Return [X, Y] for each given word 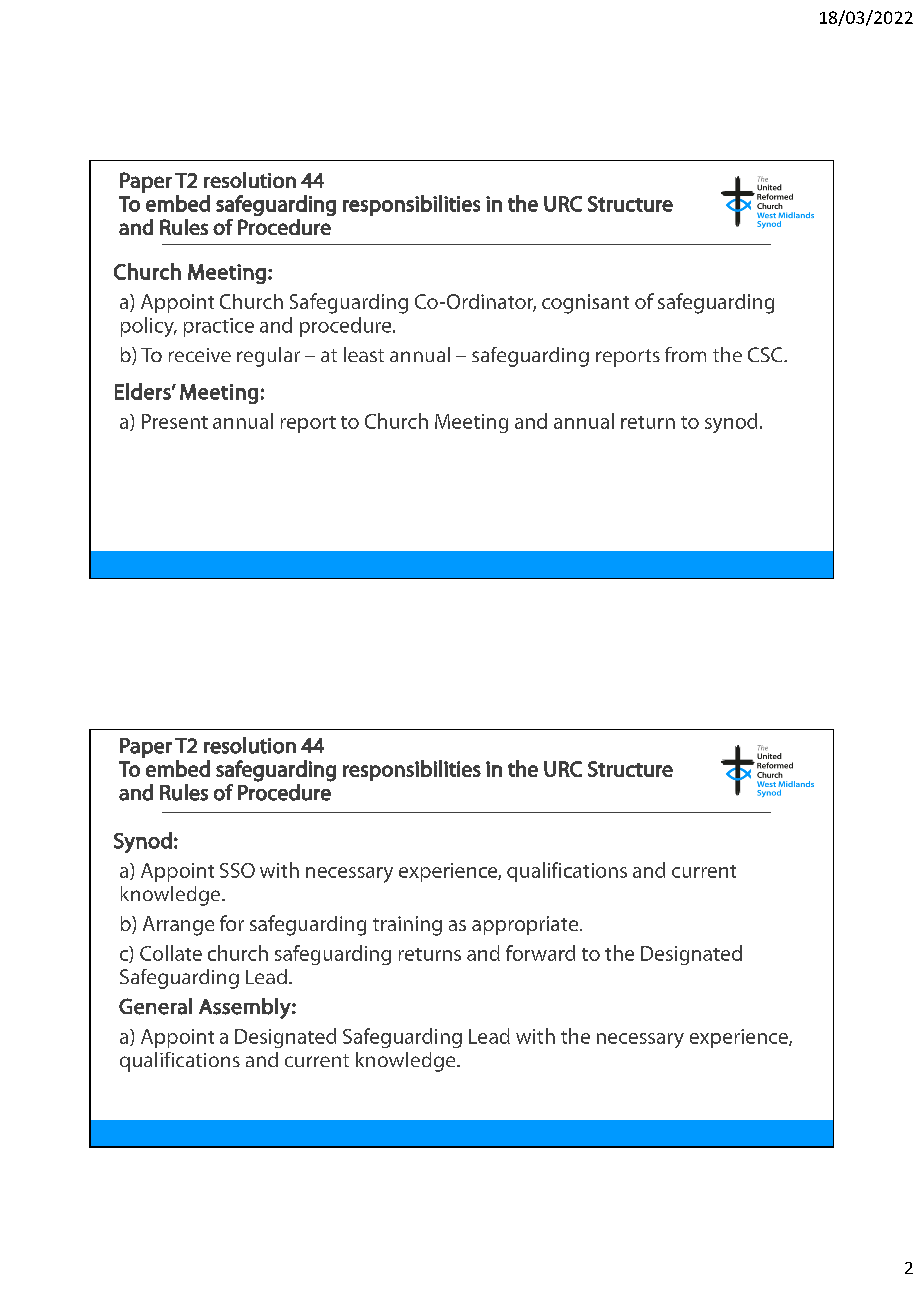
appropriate [526, 925]
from [685, 354]
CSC [766, 354]
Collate [171, 953]
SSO [237, 870]
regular [268, 357]
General [155, 1006]
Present [175, 421]
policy [148, 327]
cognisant [585, 304]
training [407, 926]
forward [540, 953]
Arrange [178, 926]
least [364, 354]
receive [200, 355]
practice [219, 327]
